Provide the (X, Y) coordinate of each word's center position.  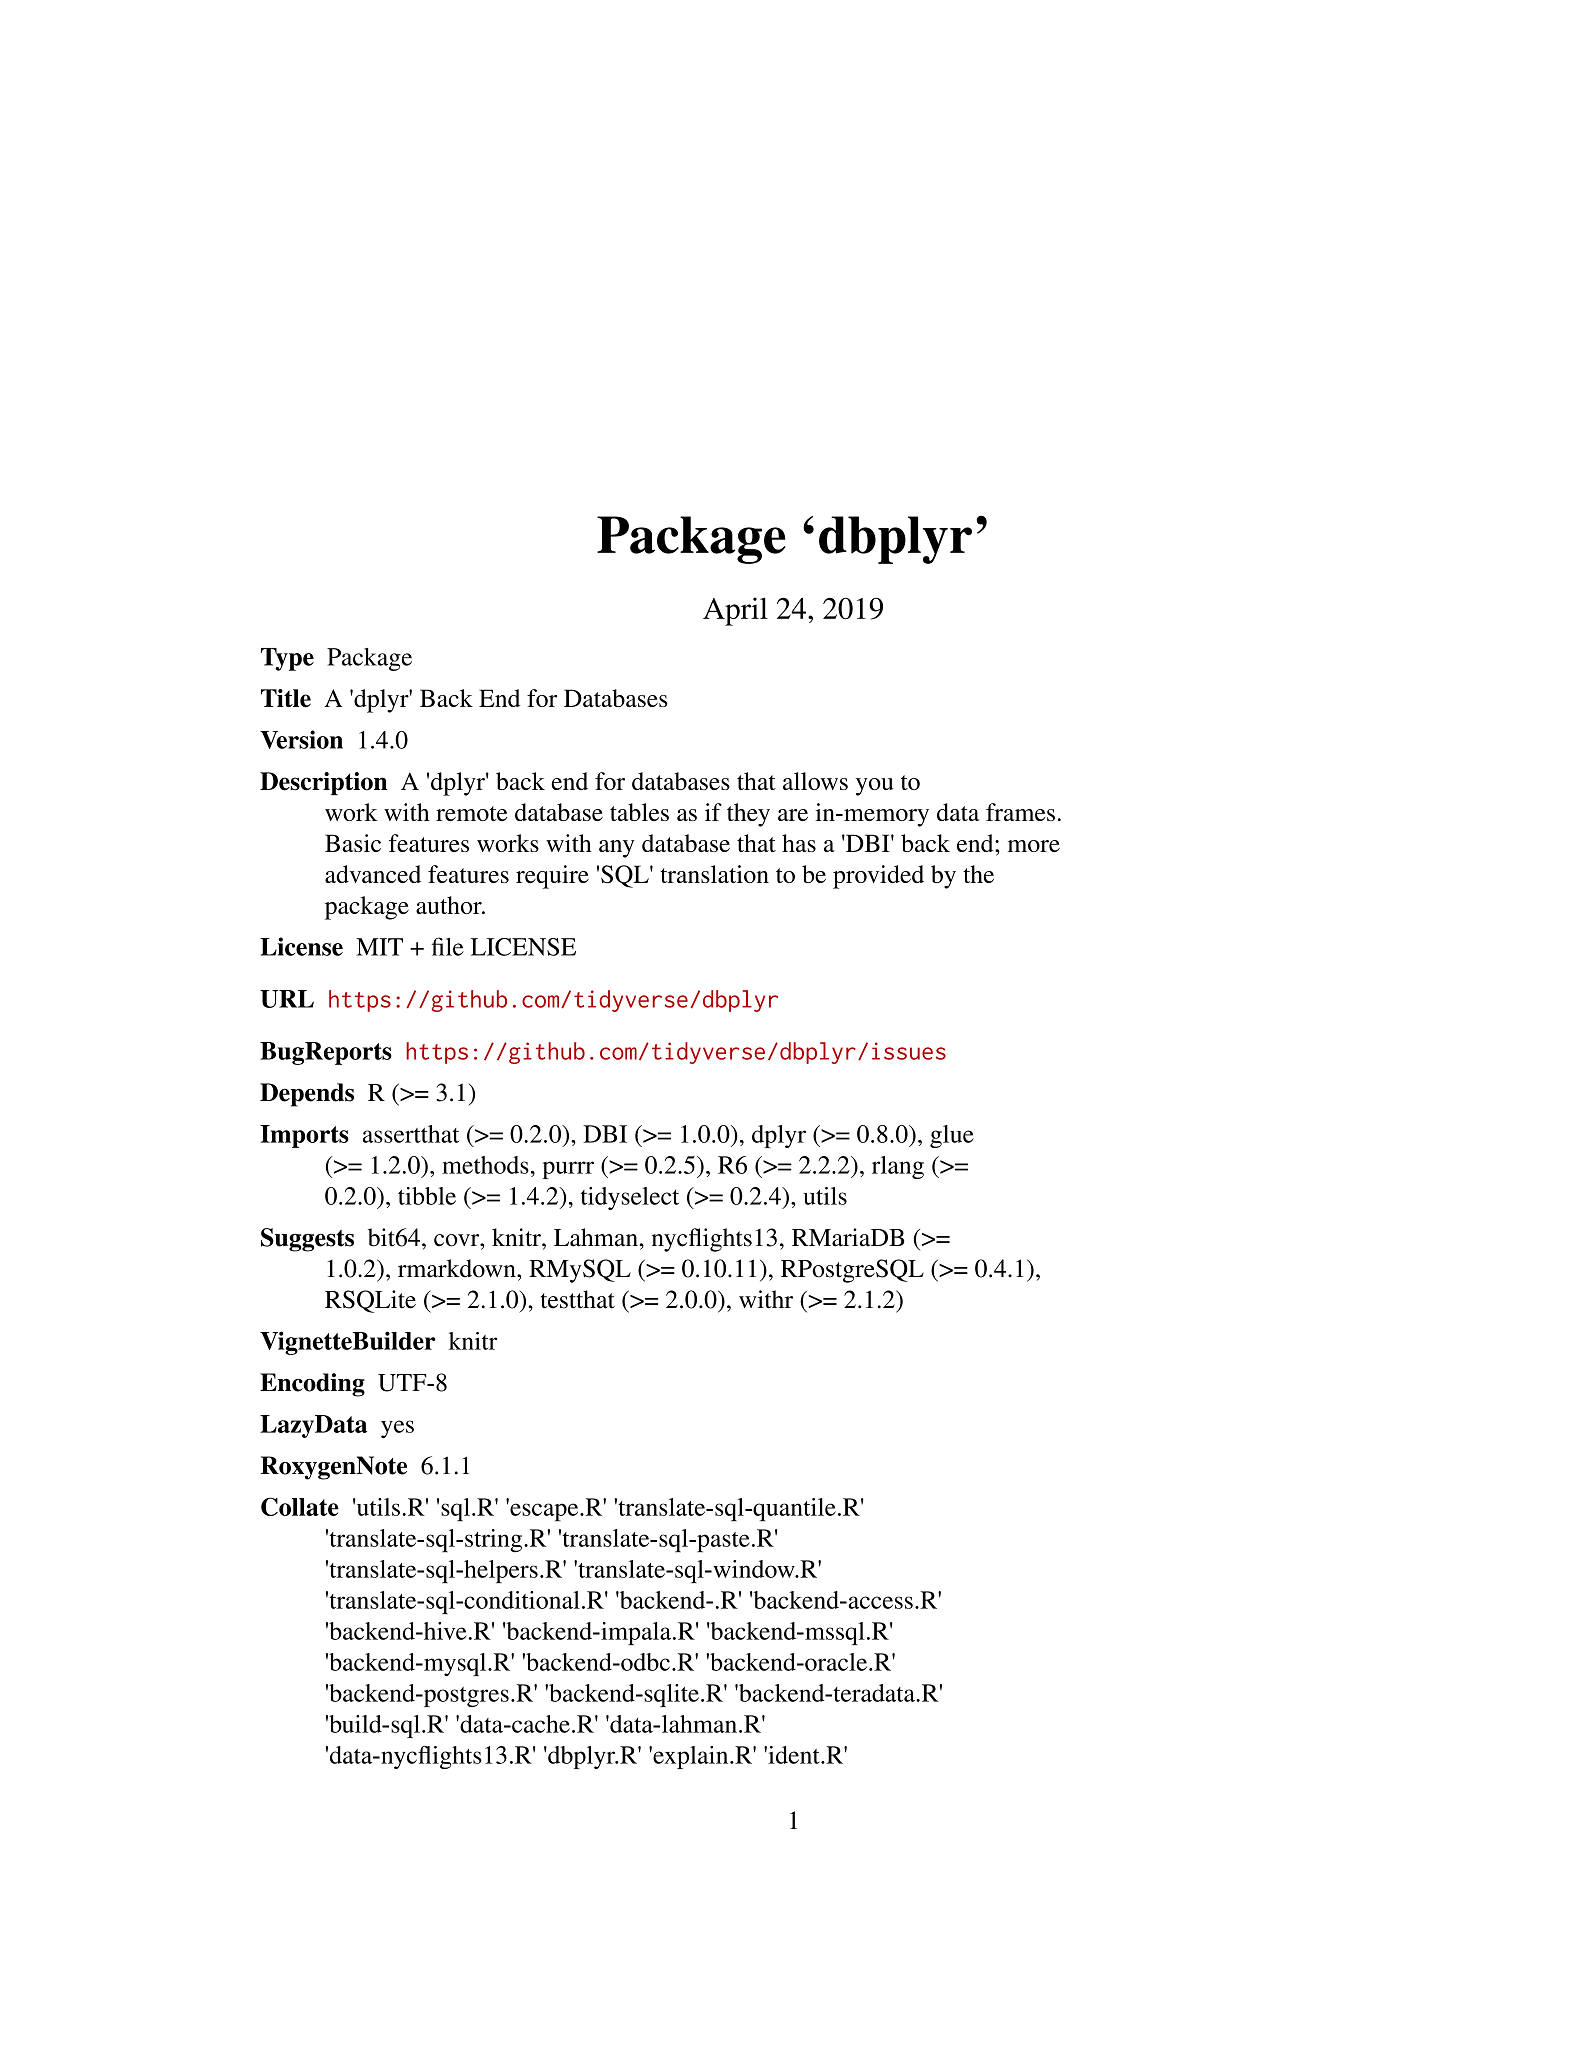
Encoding (312, 1385)
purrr (568, 1170)
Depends (307, 1095)
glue (952, 1136)
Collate (300, 1506)
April (735, 611)
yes (397, 1429)
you (874, 787)
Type (287, 659)
